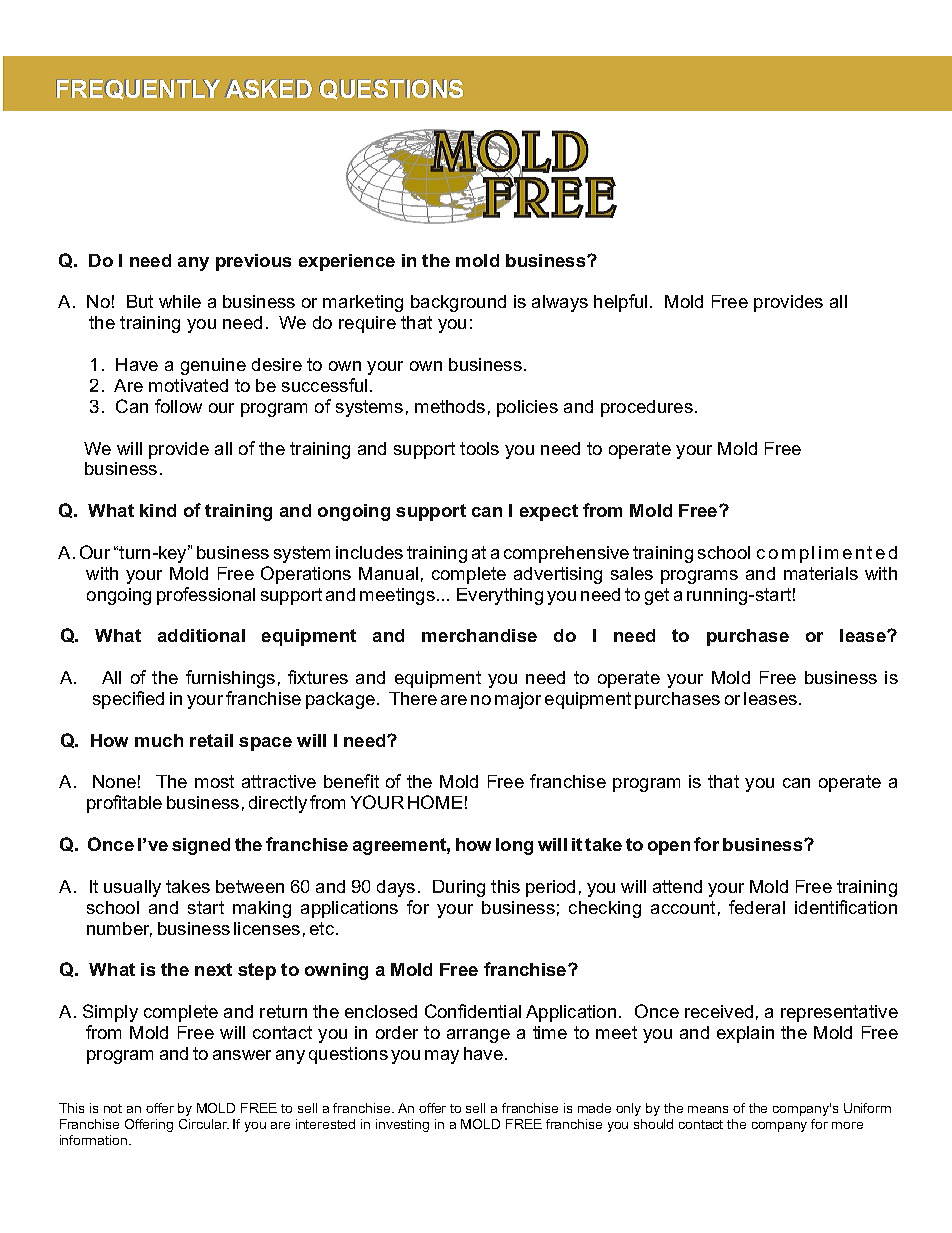 Image resolution: width=952 pixels, height=1233 pixels. Describe the element at coordinates (188, 385) in the image. I see `motivated` at that location.
